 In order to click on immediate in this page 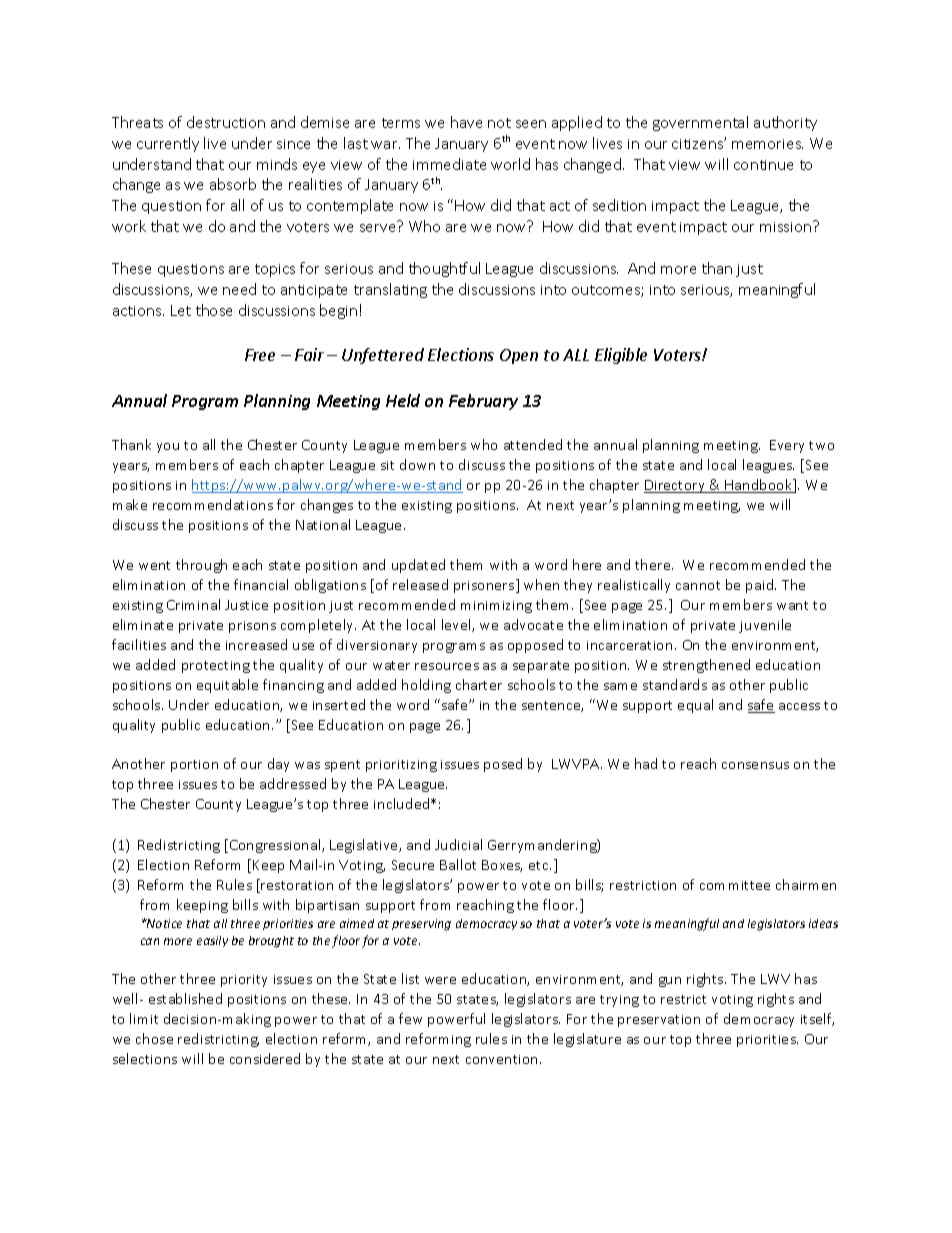, I will do `click(449, 164)`.
